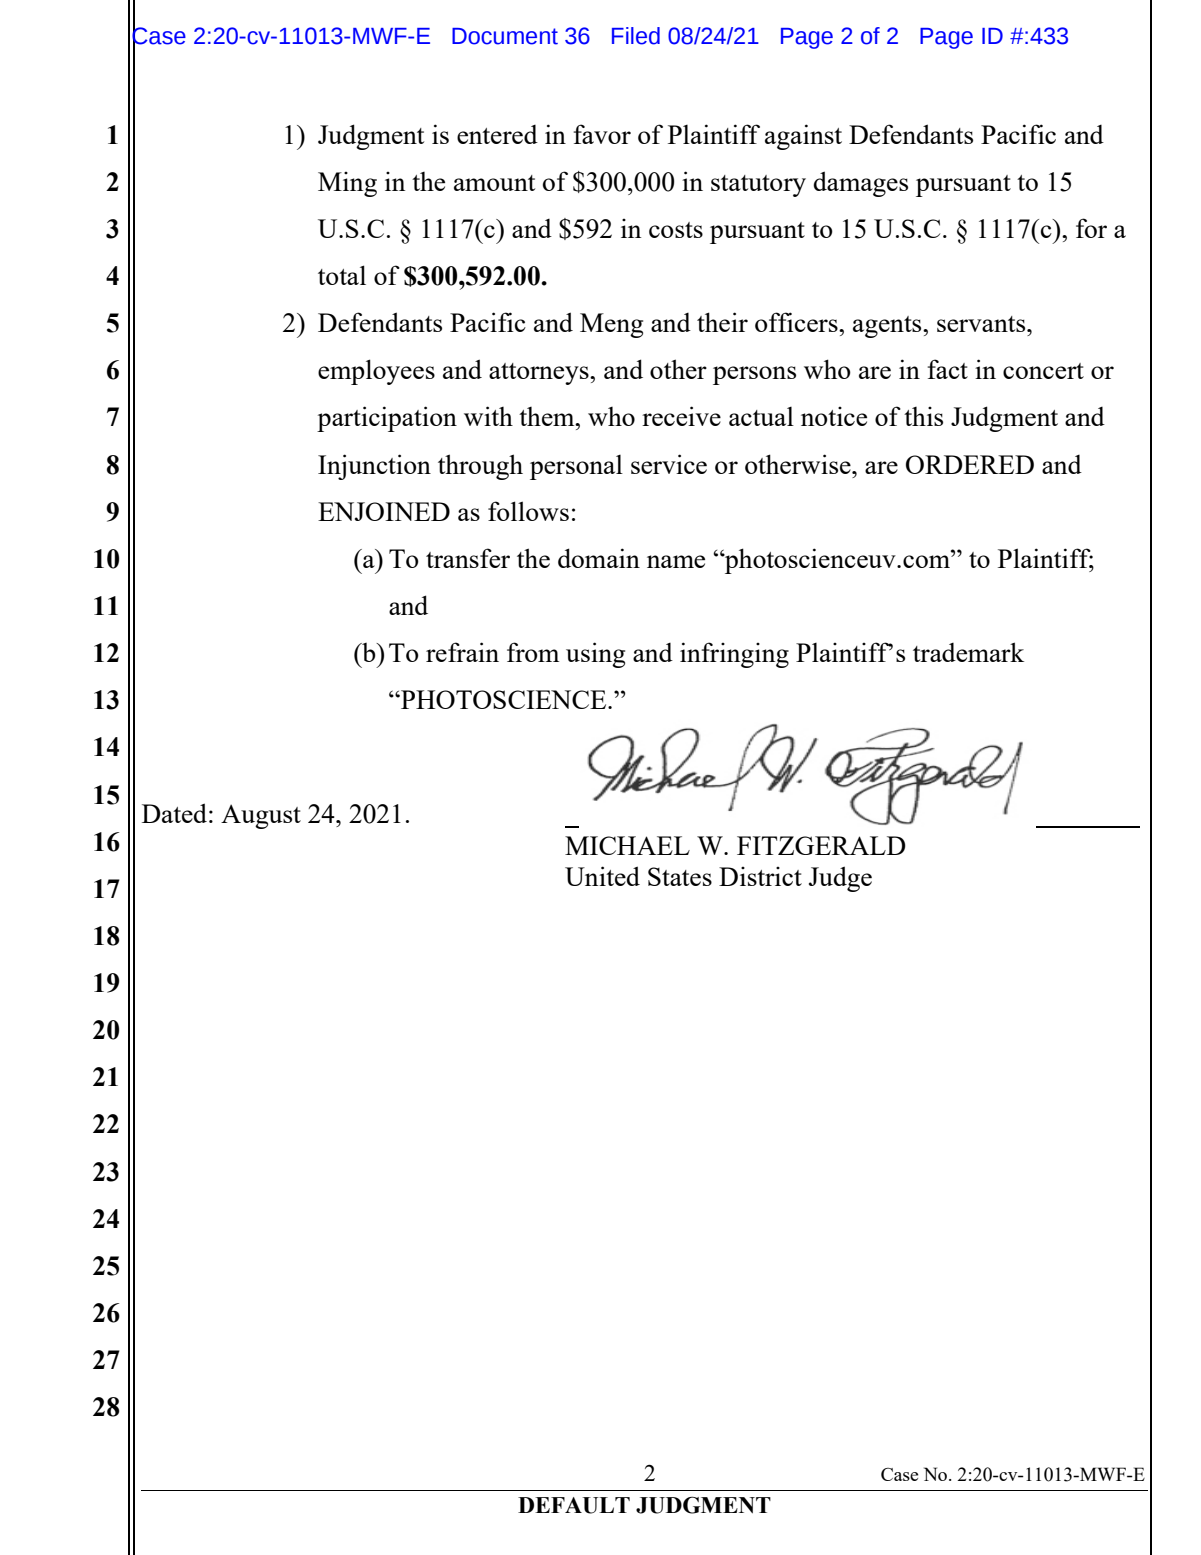  Describe the element at coordinates (760, 876) in the screenshot. I see `District` at that location.
